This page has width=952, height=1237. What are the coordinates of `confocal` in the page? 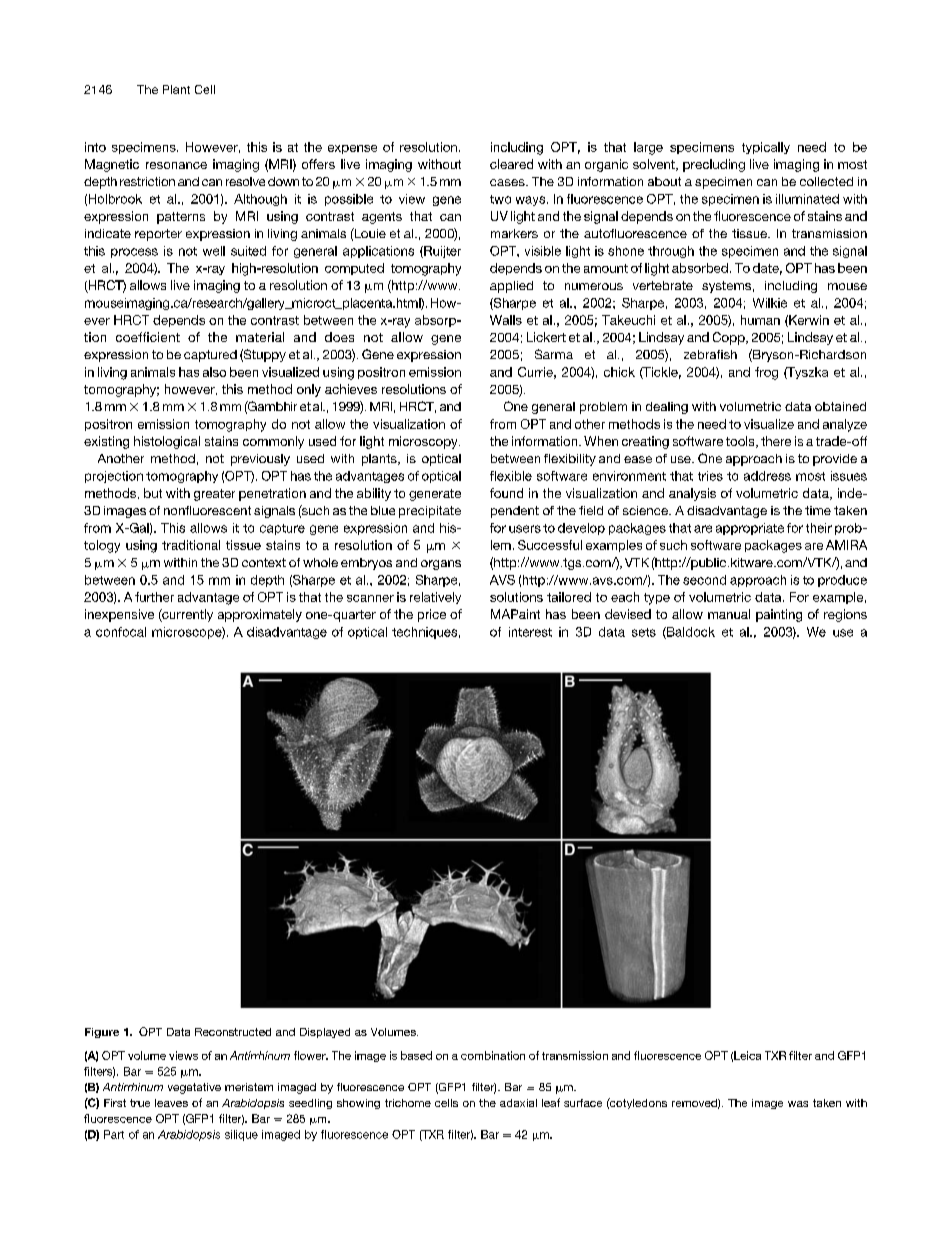 It's located at (121, 632).
